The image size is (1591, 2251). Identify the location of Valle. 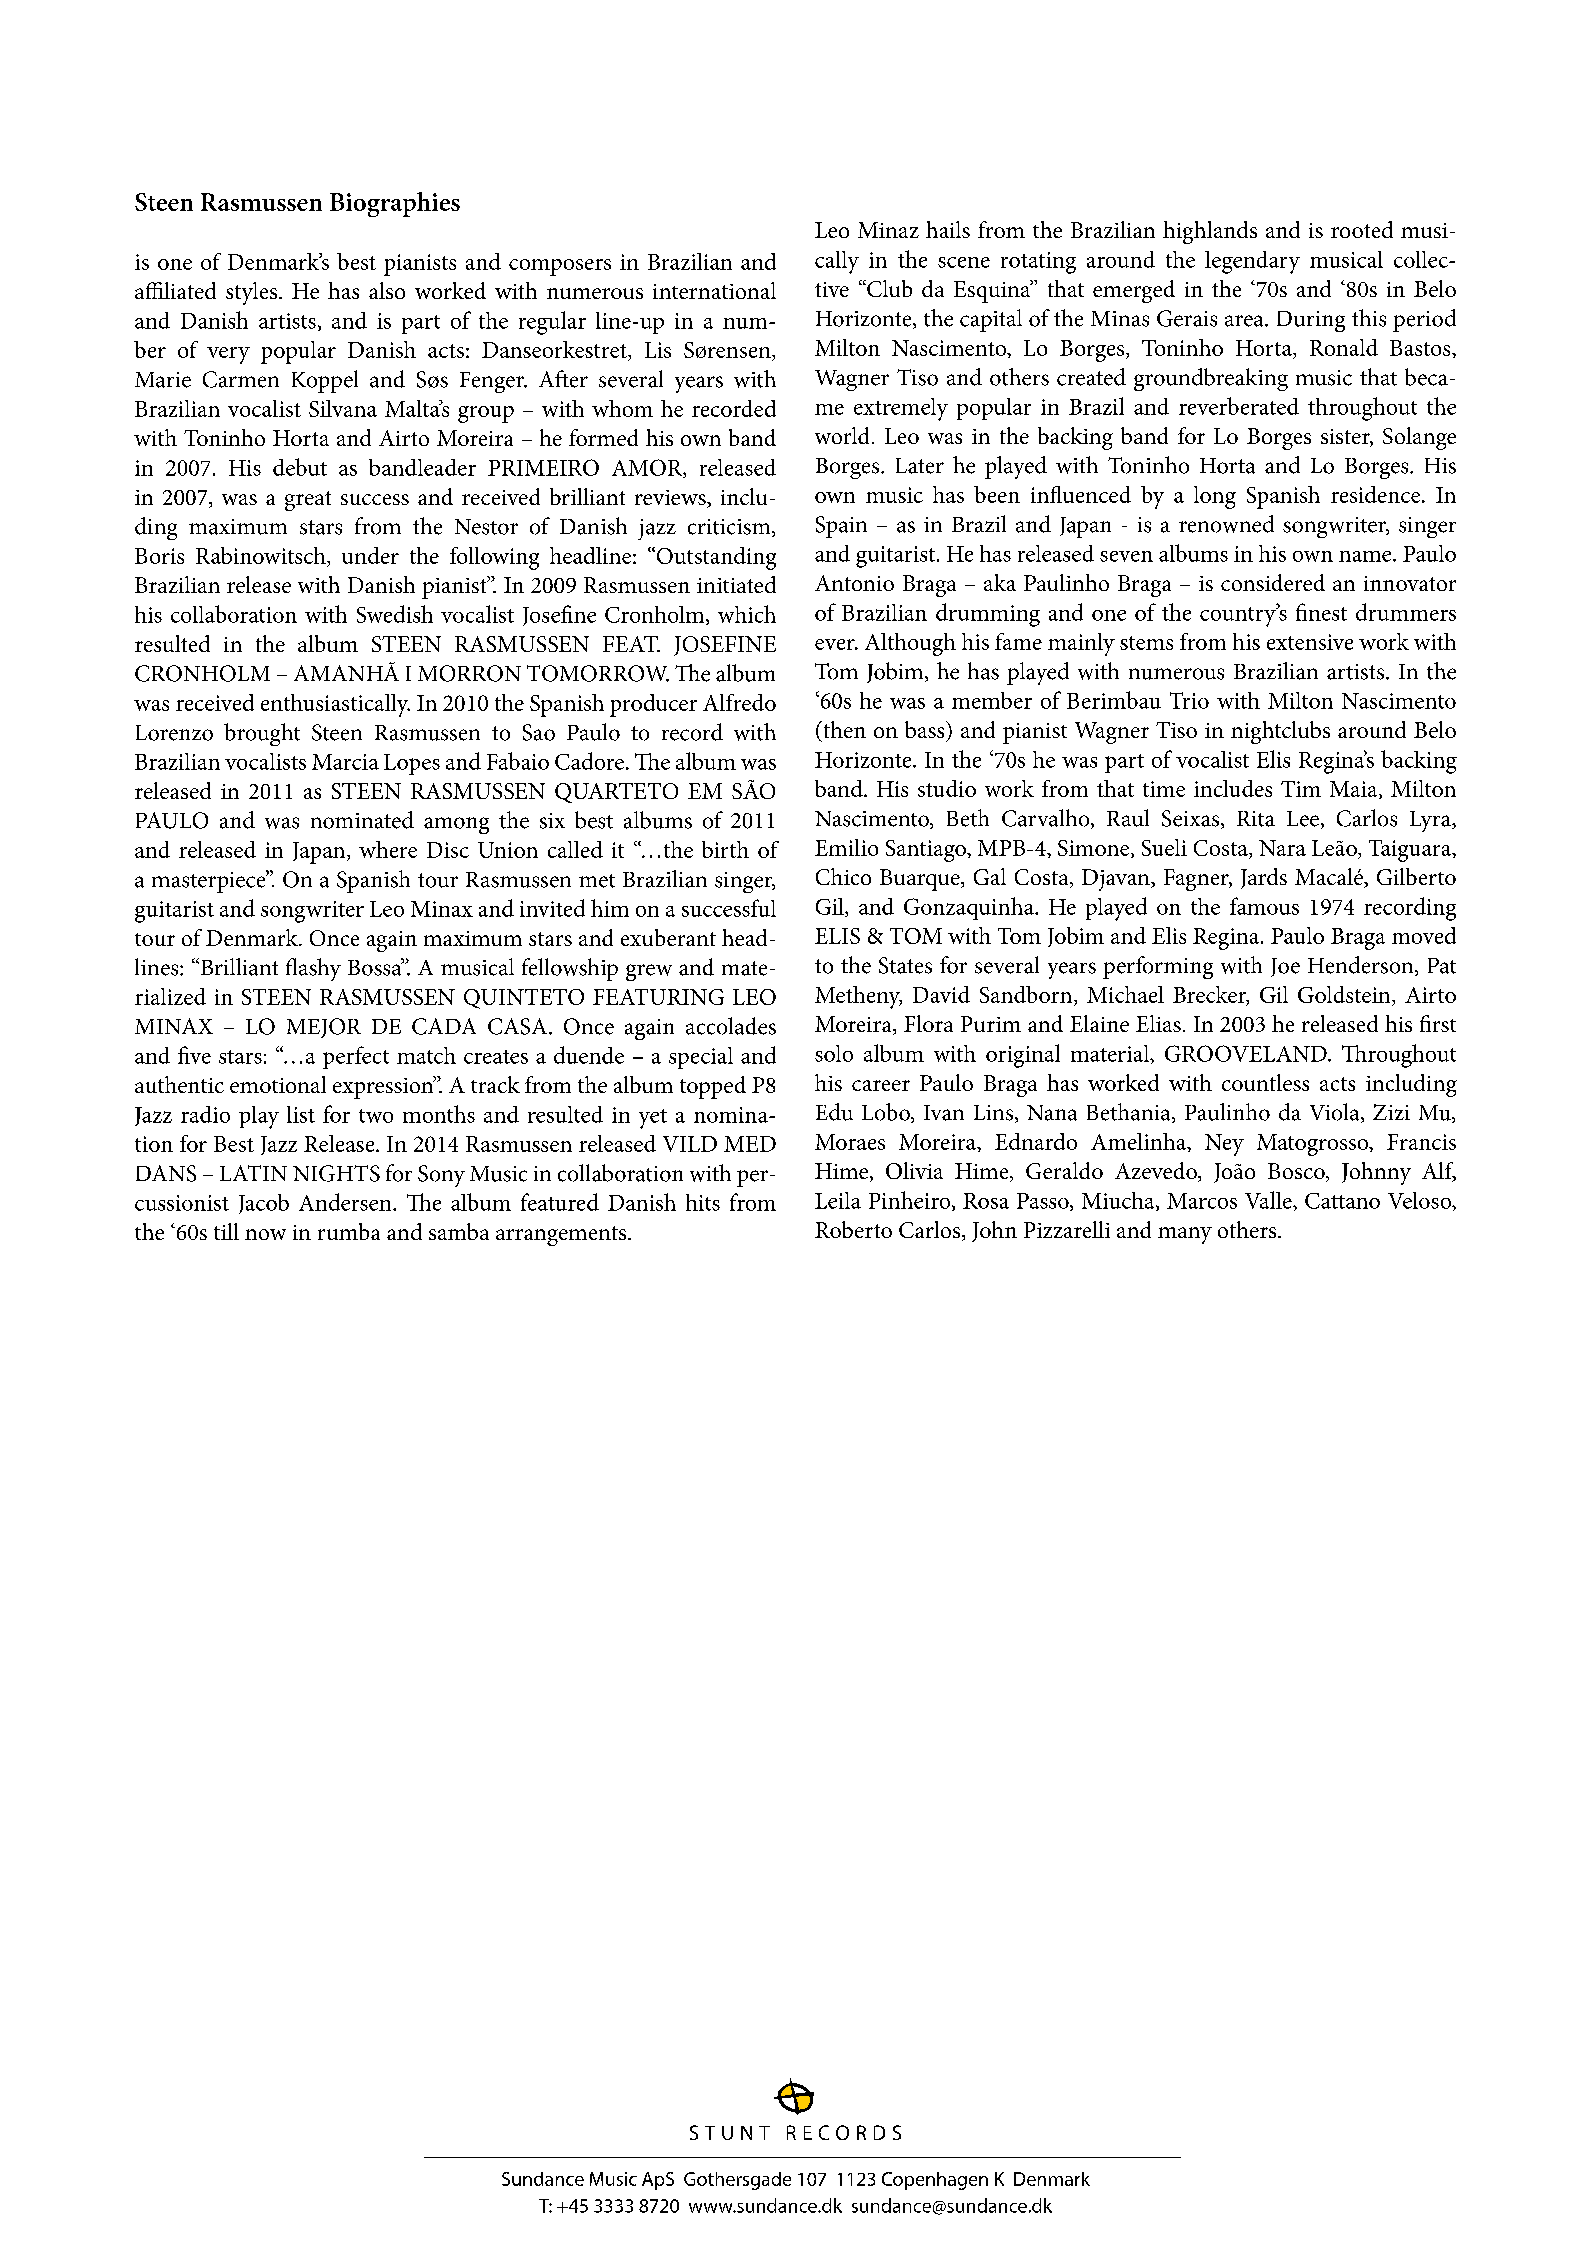
(1269, 1200).
